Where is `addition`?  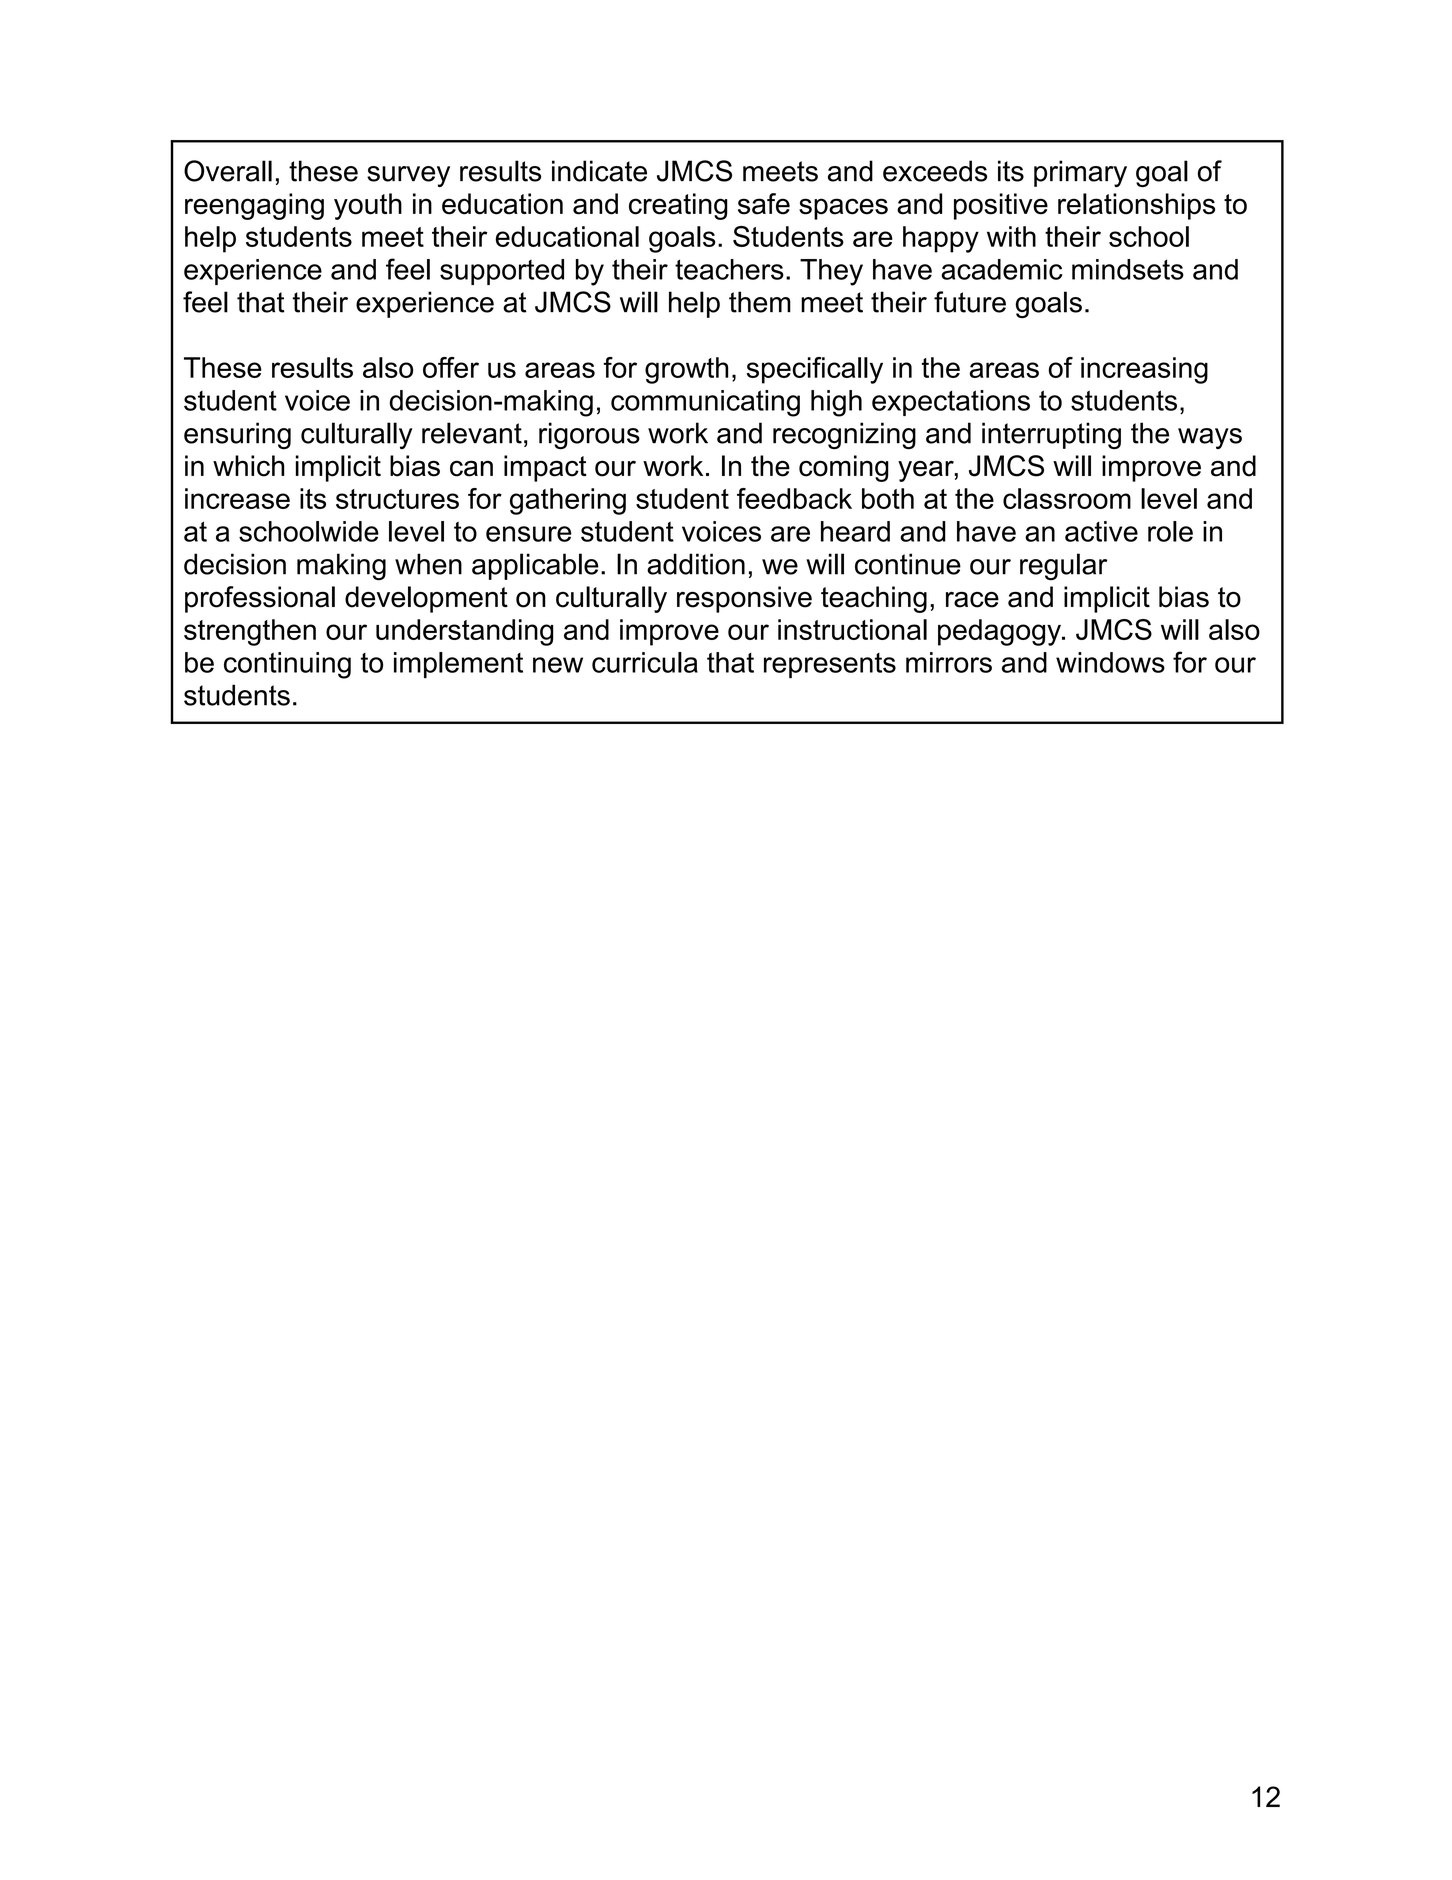
addition is located at coordinates (696, 564).
